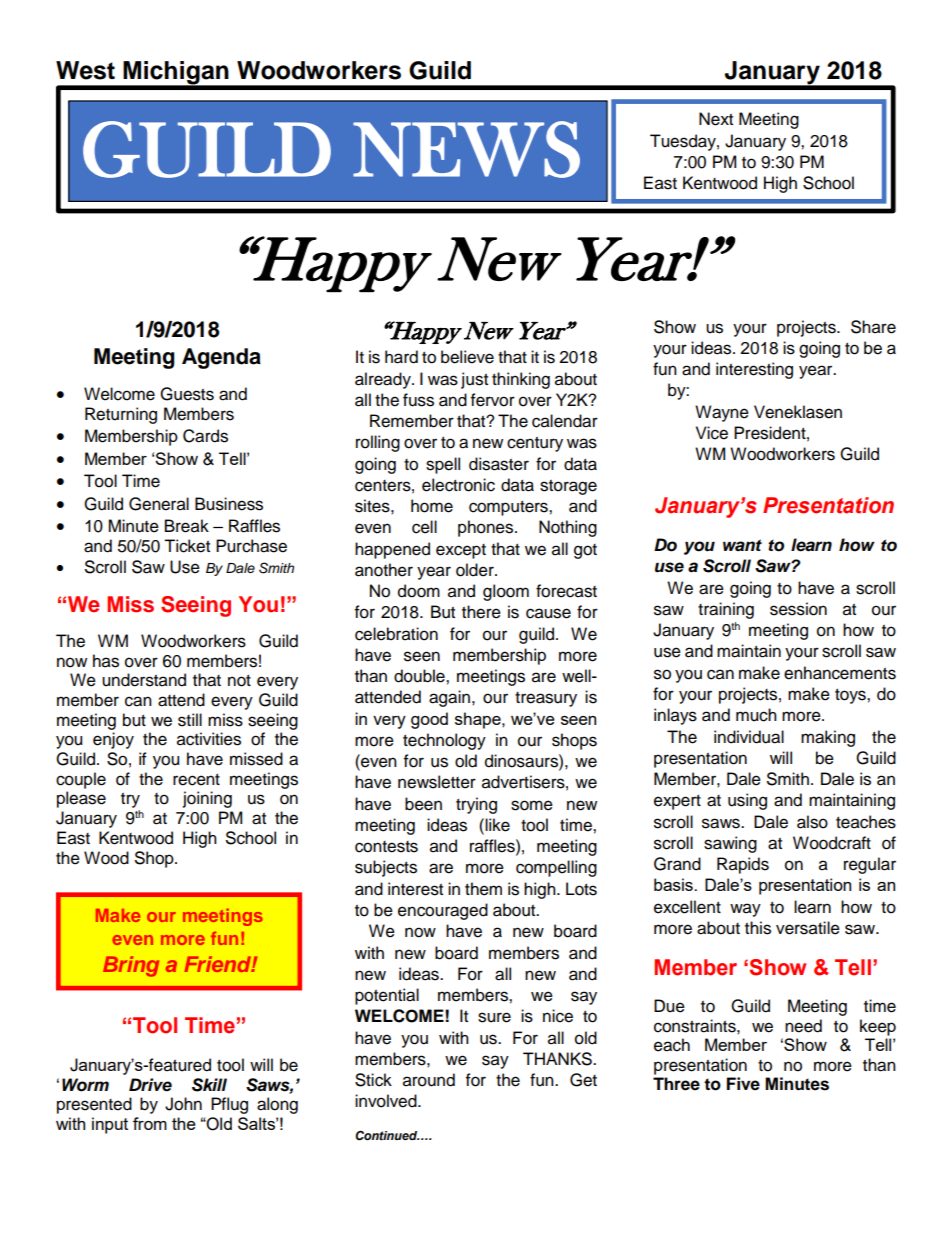 Image resolution: width=952 pixels, height=1233 pixels. Describe the element at coordinates (183, 1104) in the screenshot. I see `John` at that location.
